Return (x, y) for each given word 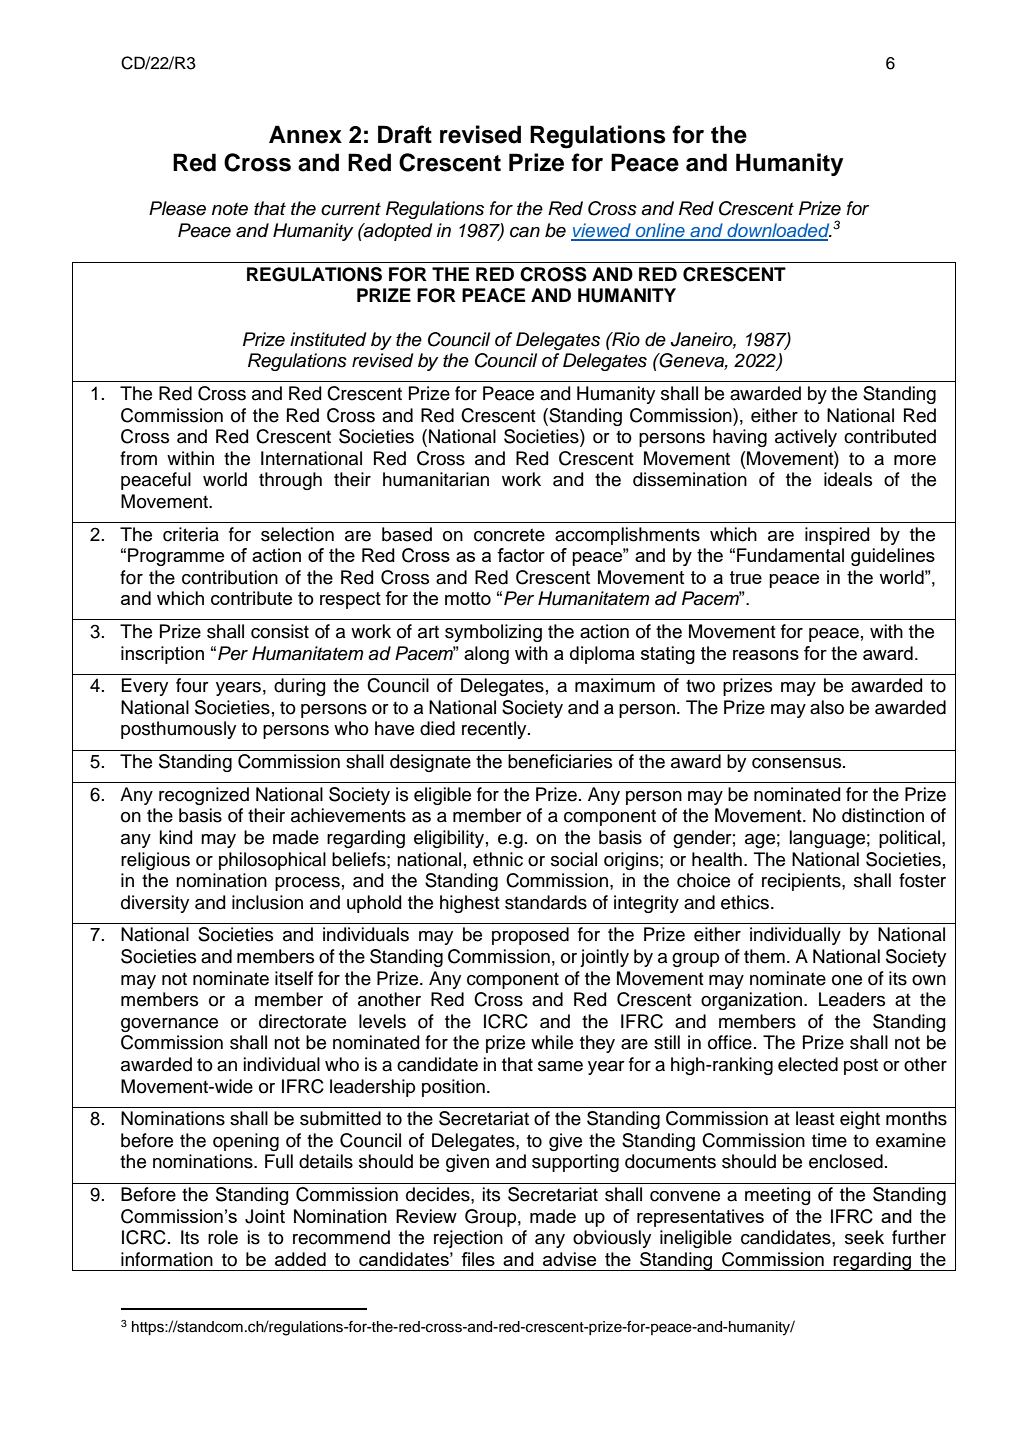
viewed (602, 231)
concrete (509, 535)
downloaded (778, 231)
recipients (802, 882)
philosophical (272, 861)
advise (569, 1259)
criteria (191, 534)
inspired (837, 536)
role (223, 1237)
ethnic (498, 859)
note (230, 209)
